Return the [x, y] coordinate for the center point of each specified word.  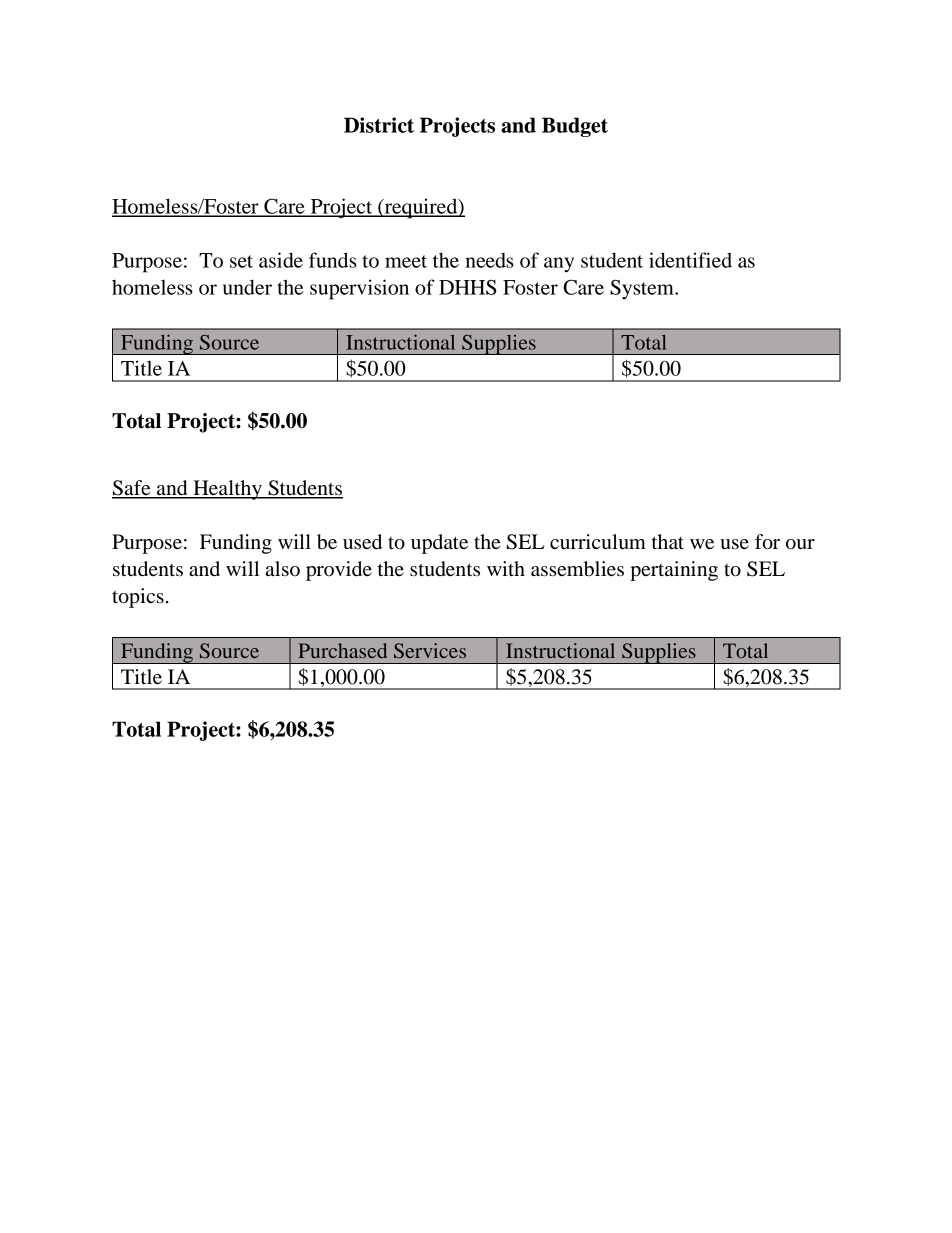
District [379, 125]
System [643, 289]
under [247, 287]
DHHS [467, 287]
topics [138, 598]
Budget [575, 127]
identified [690, 260]
